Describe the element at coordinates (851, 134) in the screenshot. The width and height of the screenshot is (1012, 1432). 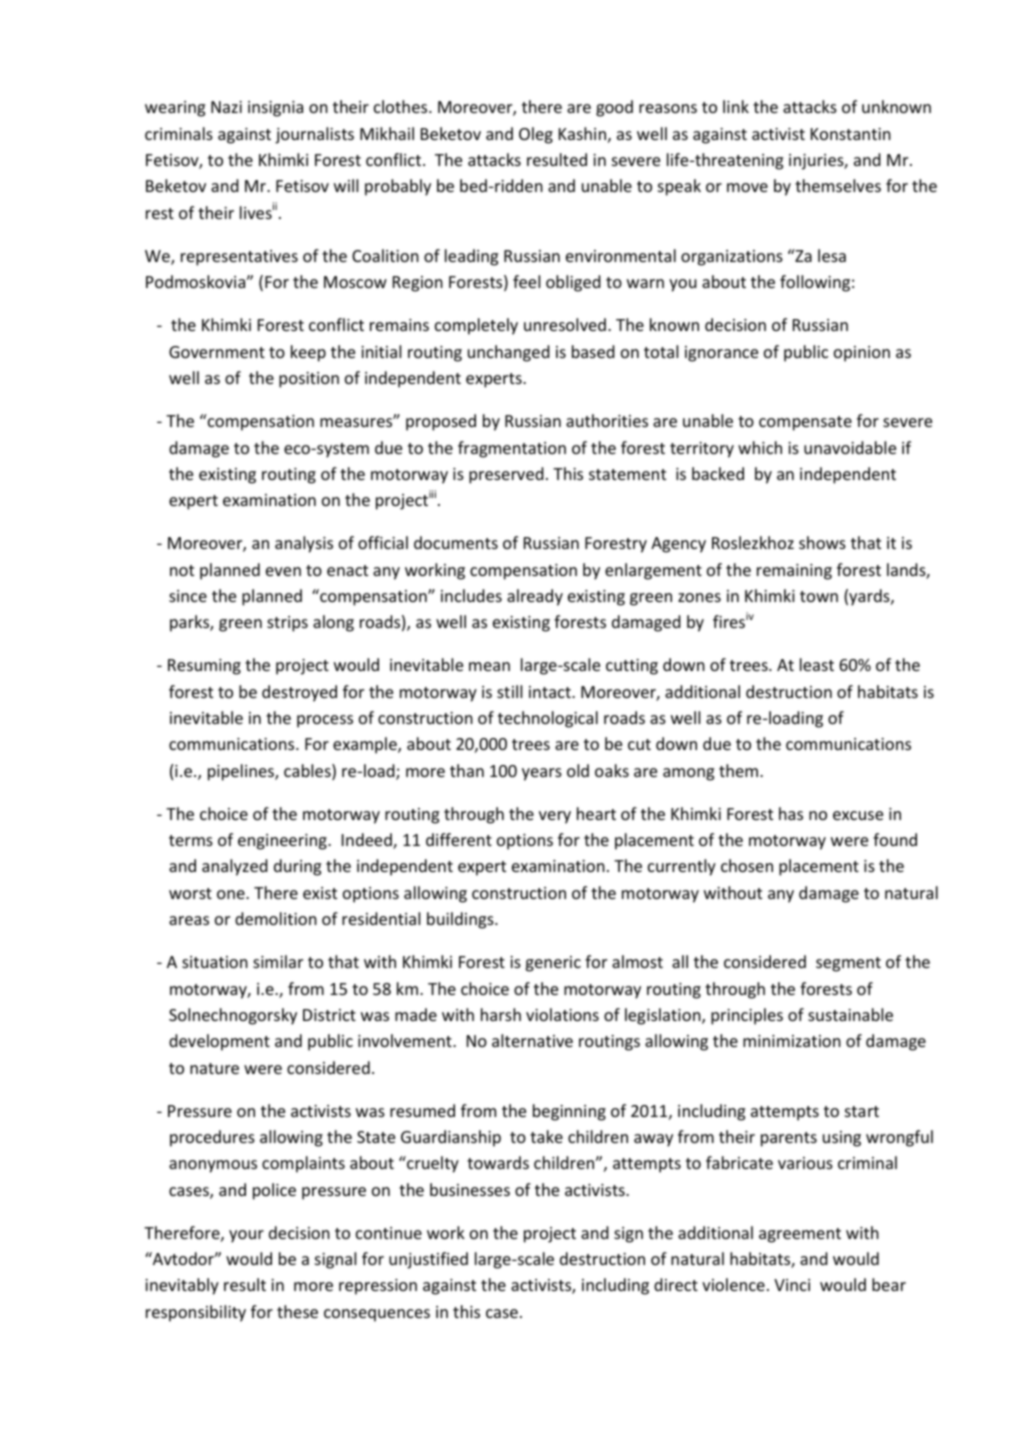
I see `Konstantin` at that location.
